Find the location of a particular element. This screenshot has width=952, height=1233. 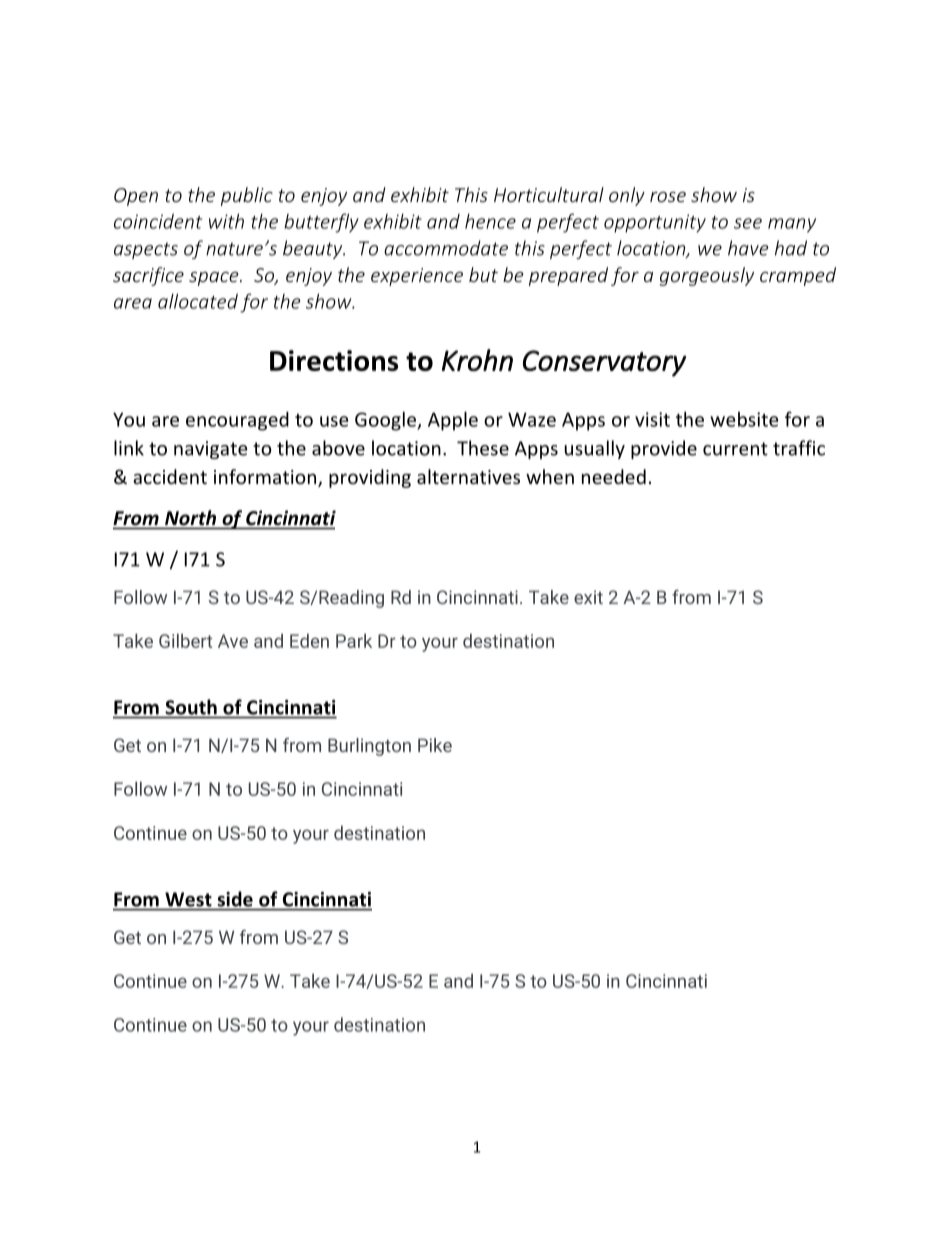

North is located at coordinates (190, 517).
